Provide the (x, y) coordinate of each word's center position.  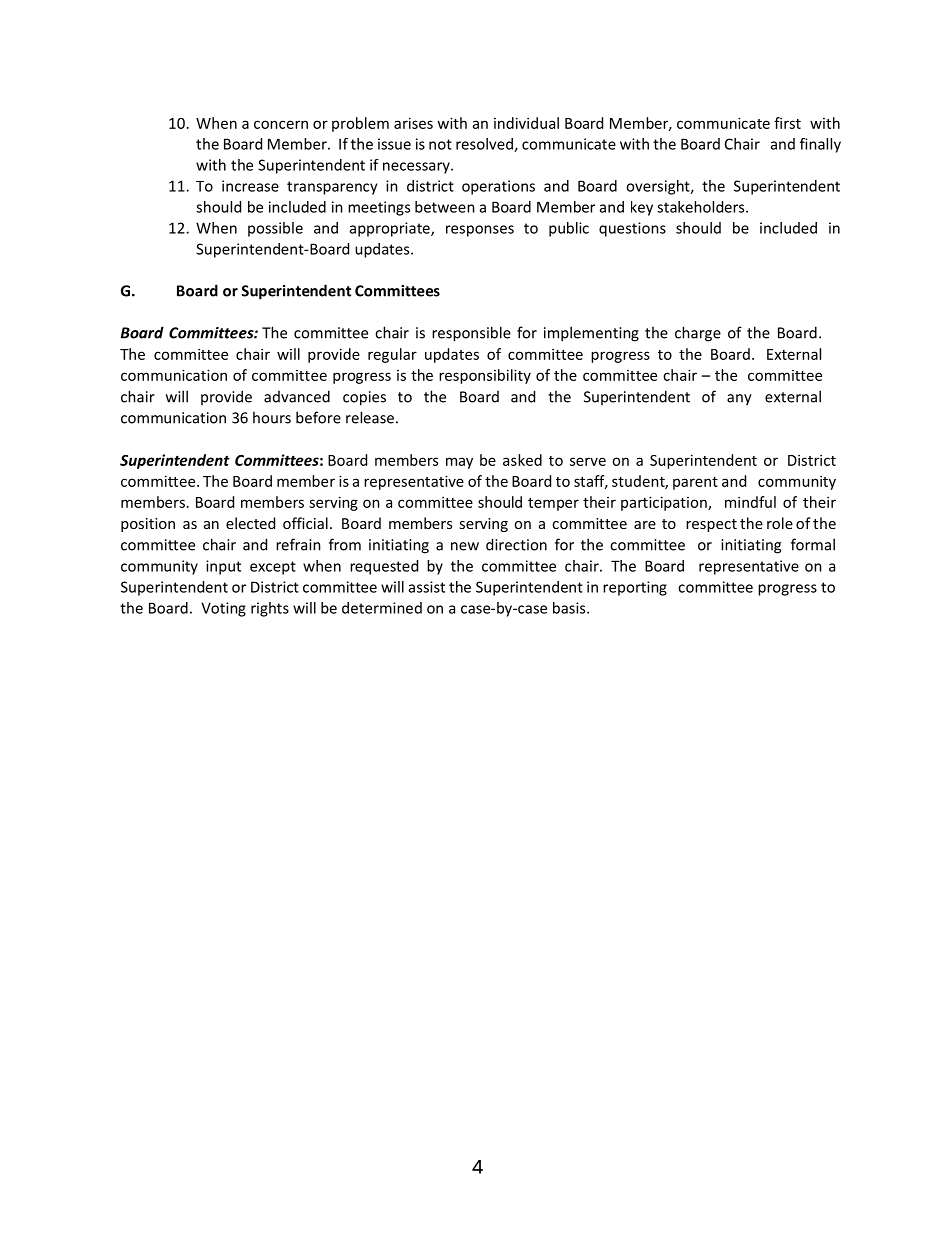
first (787, 123)
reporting (635, 588)
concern (281, 124)
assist (427, 587)
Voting (223, 609)
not (440, 144)
